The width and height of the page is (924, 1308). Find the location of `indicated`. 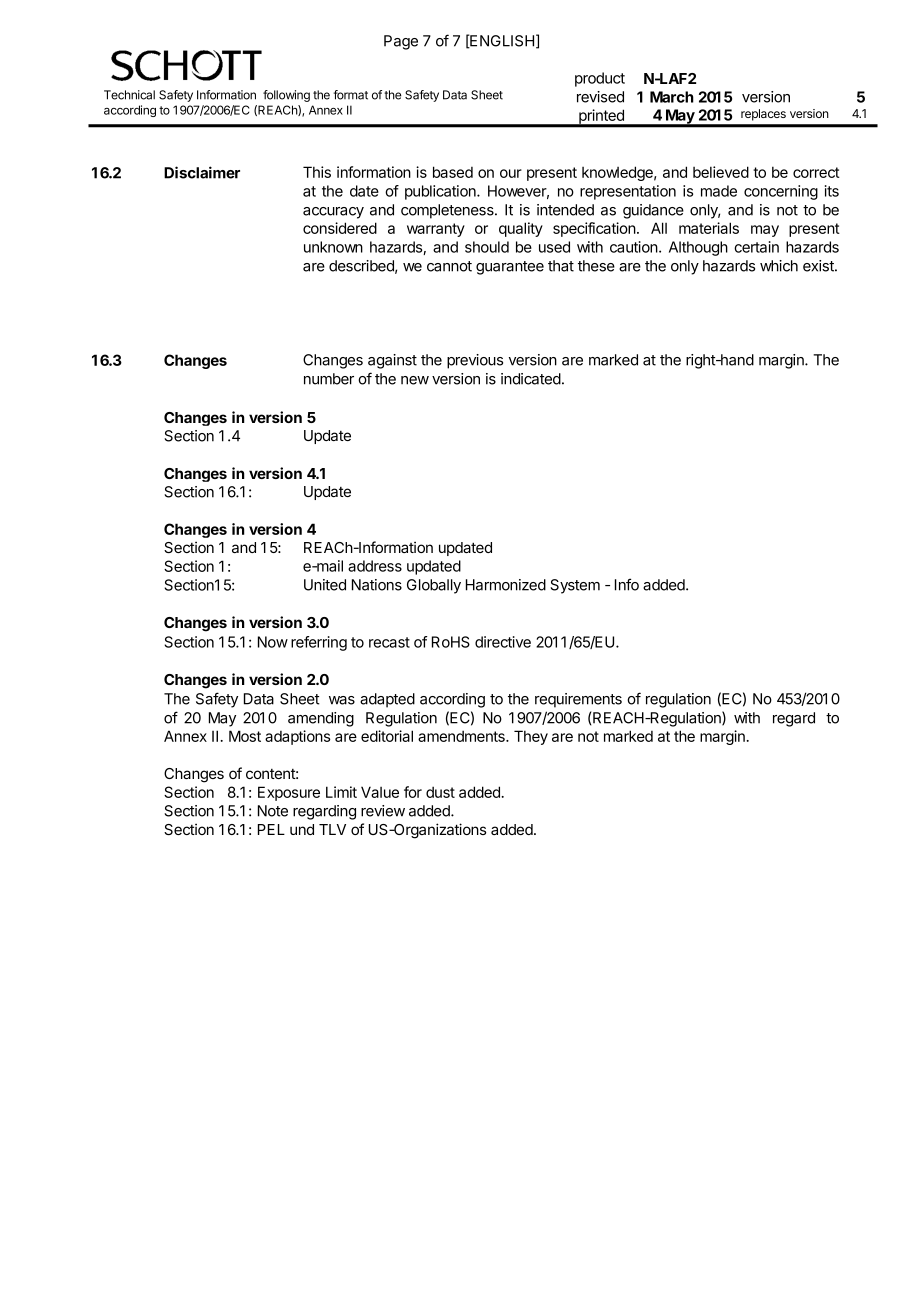

indicated is located at coordinates (531, 379).
